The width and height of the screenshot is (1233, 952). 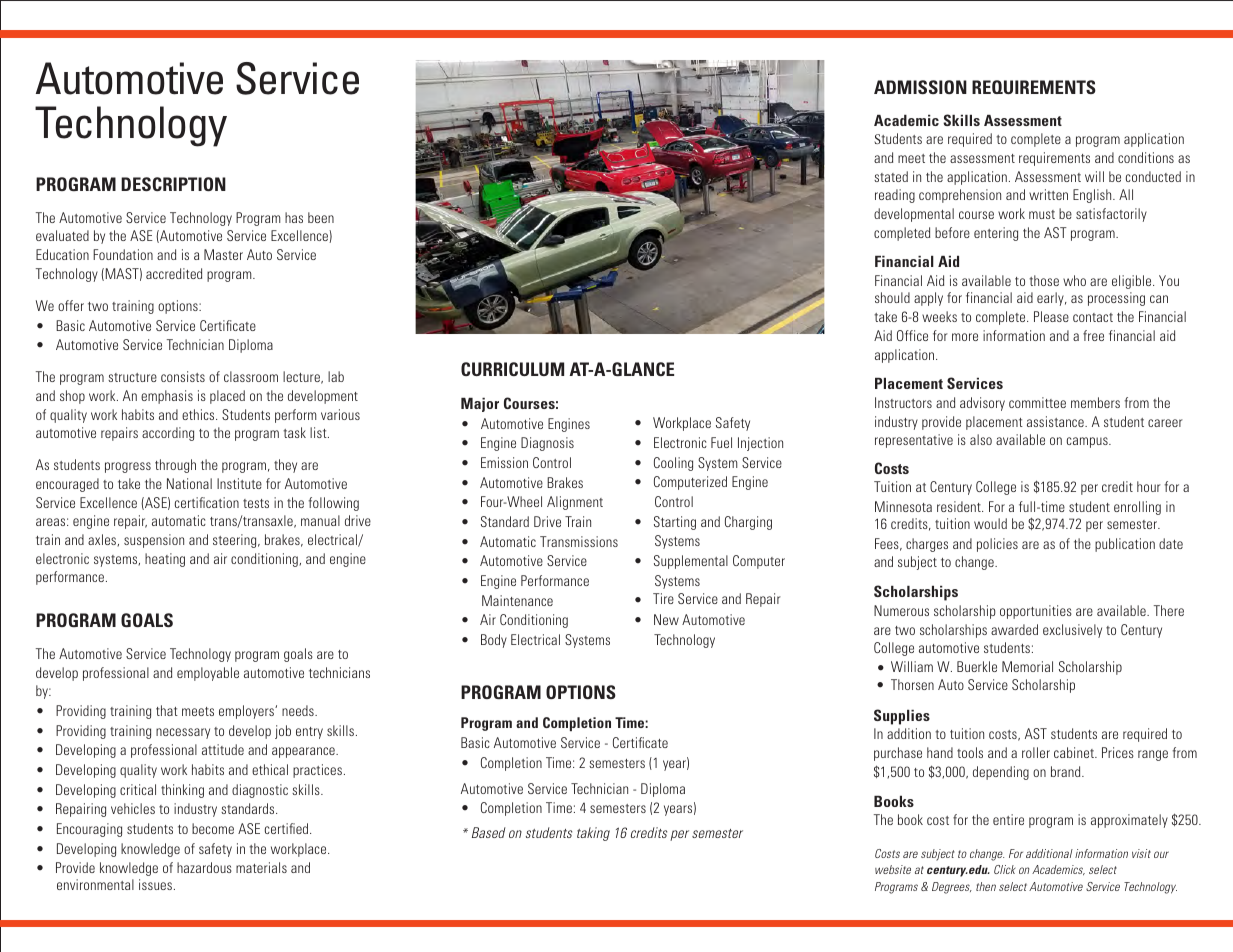 What do you see at coordinates (575, 503) in the screenshot?
I see `Alignment` at bounding box center [575, 503].
